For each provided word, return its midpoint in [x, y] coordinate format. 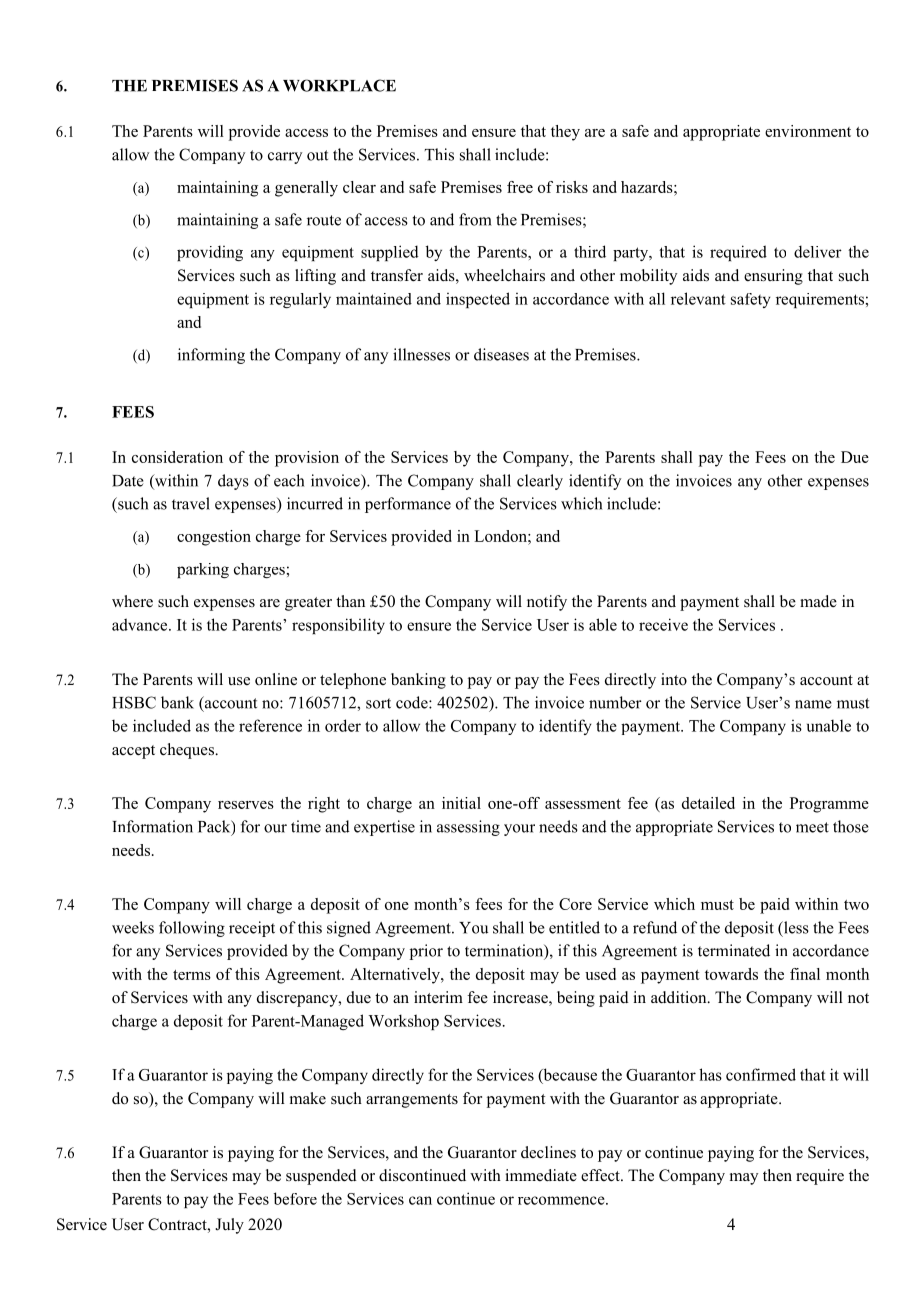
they [565, 133]
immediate [541, 1175]
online [276, 679]
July [229, 1226]
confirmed [761, 1074]
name [813, 704]
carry [285, 158]
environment [808, 131]
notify [547, 603]
